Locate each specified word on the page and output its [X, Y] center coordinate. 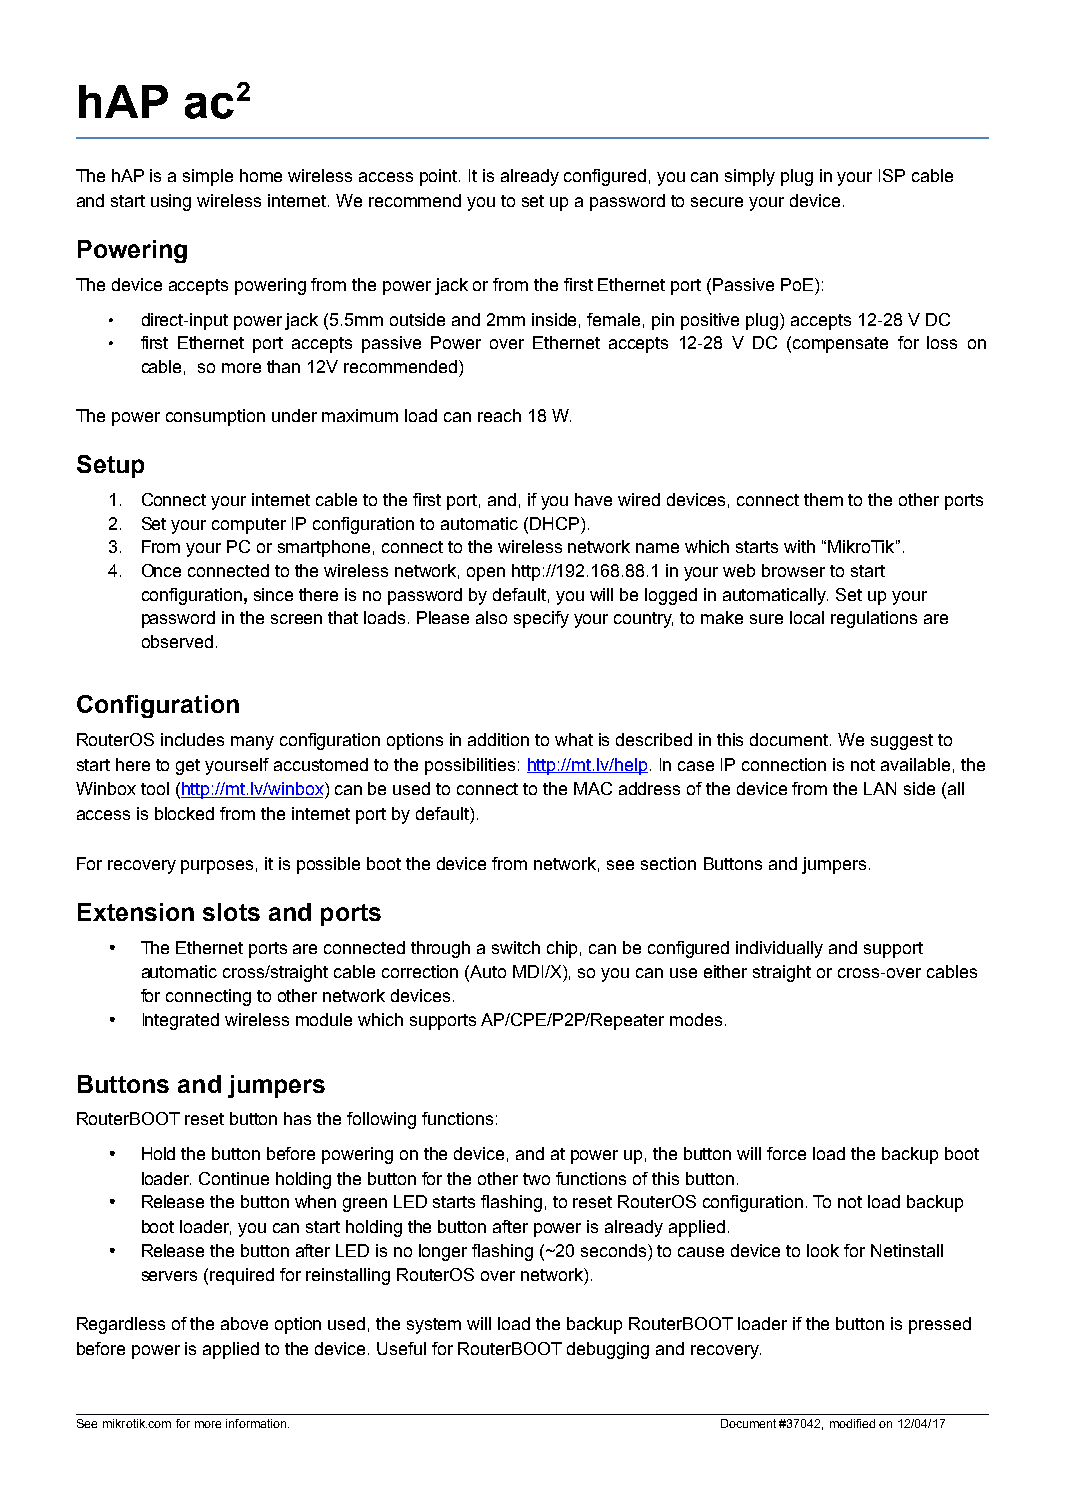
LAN [880, 788]
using [171, 202]
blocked [184, 813]
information [257, 1423]
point [440, 177]
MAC [593, 788]
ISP [892, 175]
